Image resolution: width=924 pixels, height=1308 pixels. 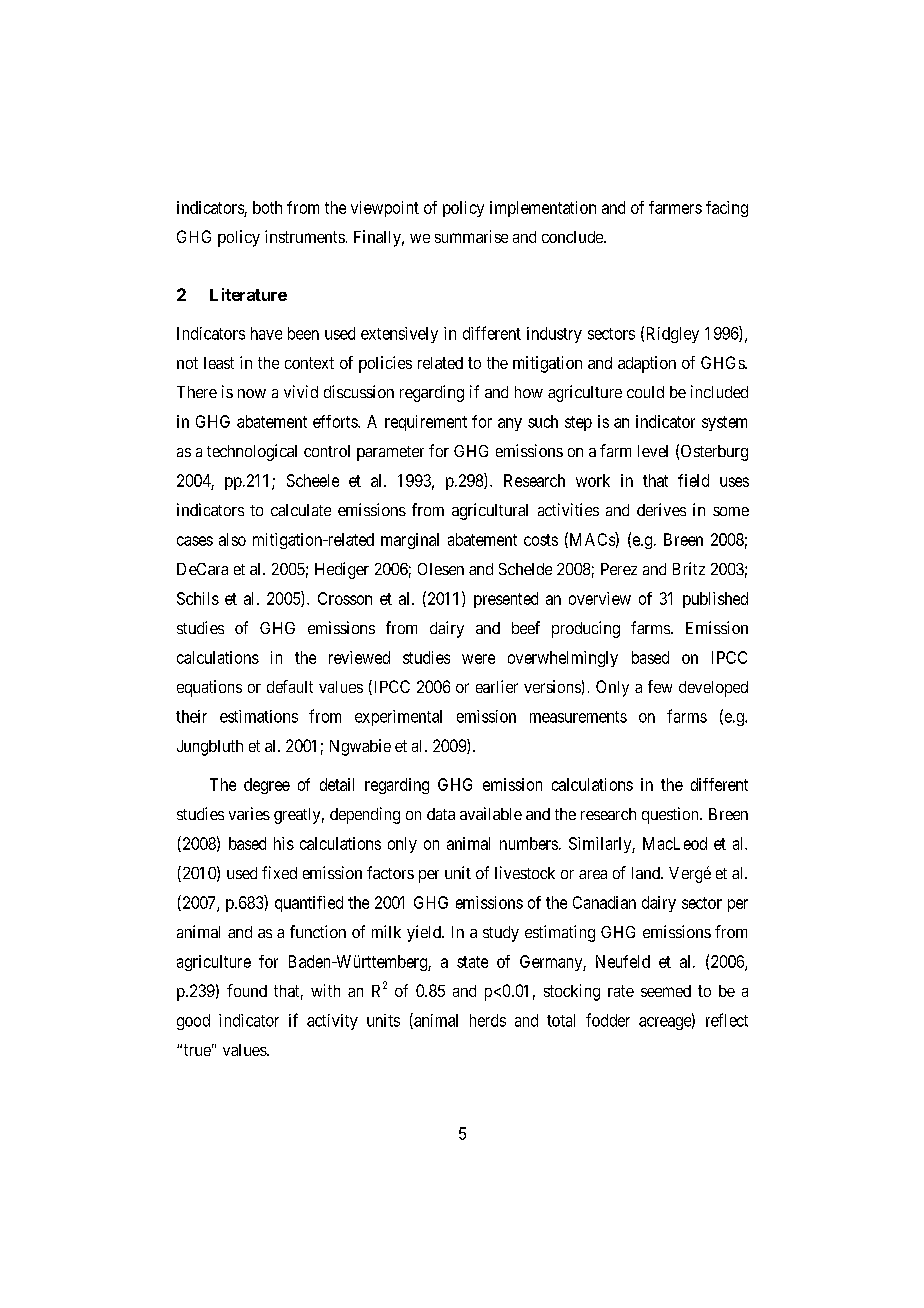 I want to click on herds, so click(x=488, y=1020).
